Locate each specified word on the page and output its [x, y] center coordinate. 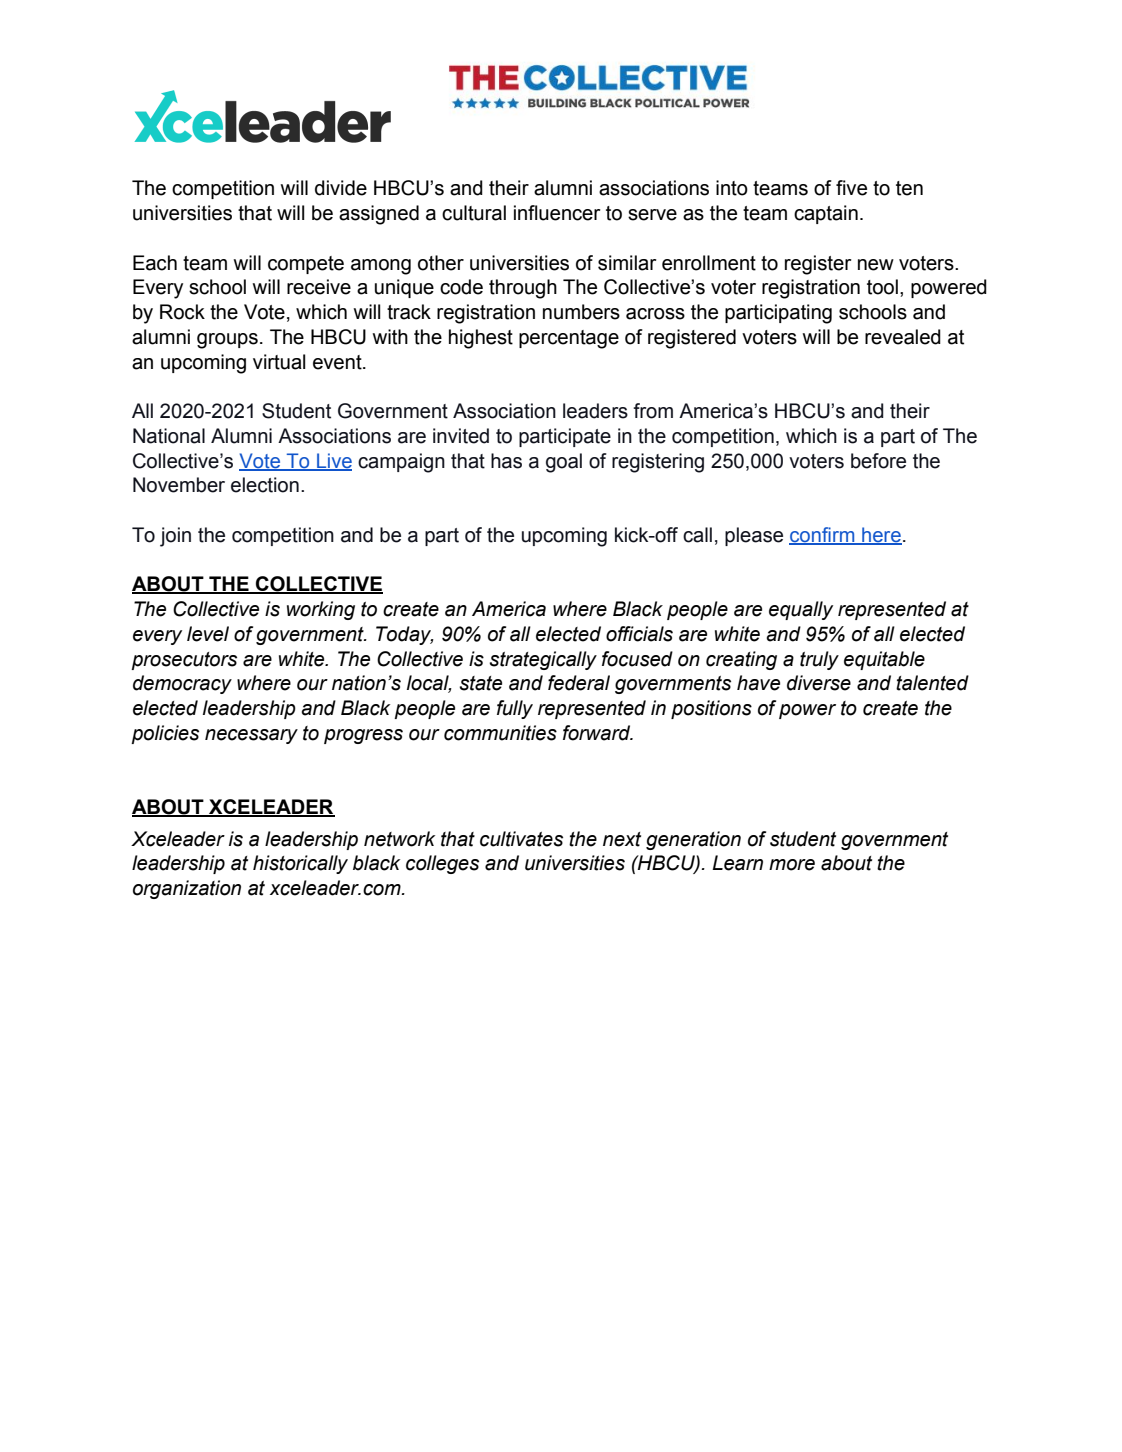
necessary [251, 736]
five [851, 188]
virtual [279, 362]
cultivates [521, 839]
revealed [903, 337]
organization [187, 889]
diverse [819, 683]
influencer [557, 213]
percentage [569, 339]
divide [341, 188]
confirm [823, 535]
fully [515, 709]
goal [564, 463]
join [175, 537]
